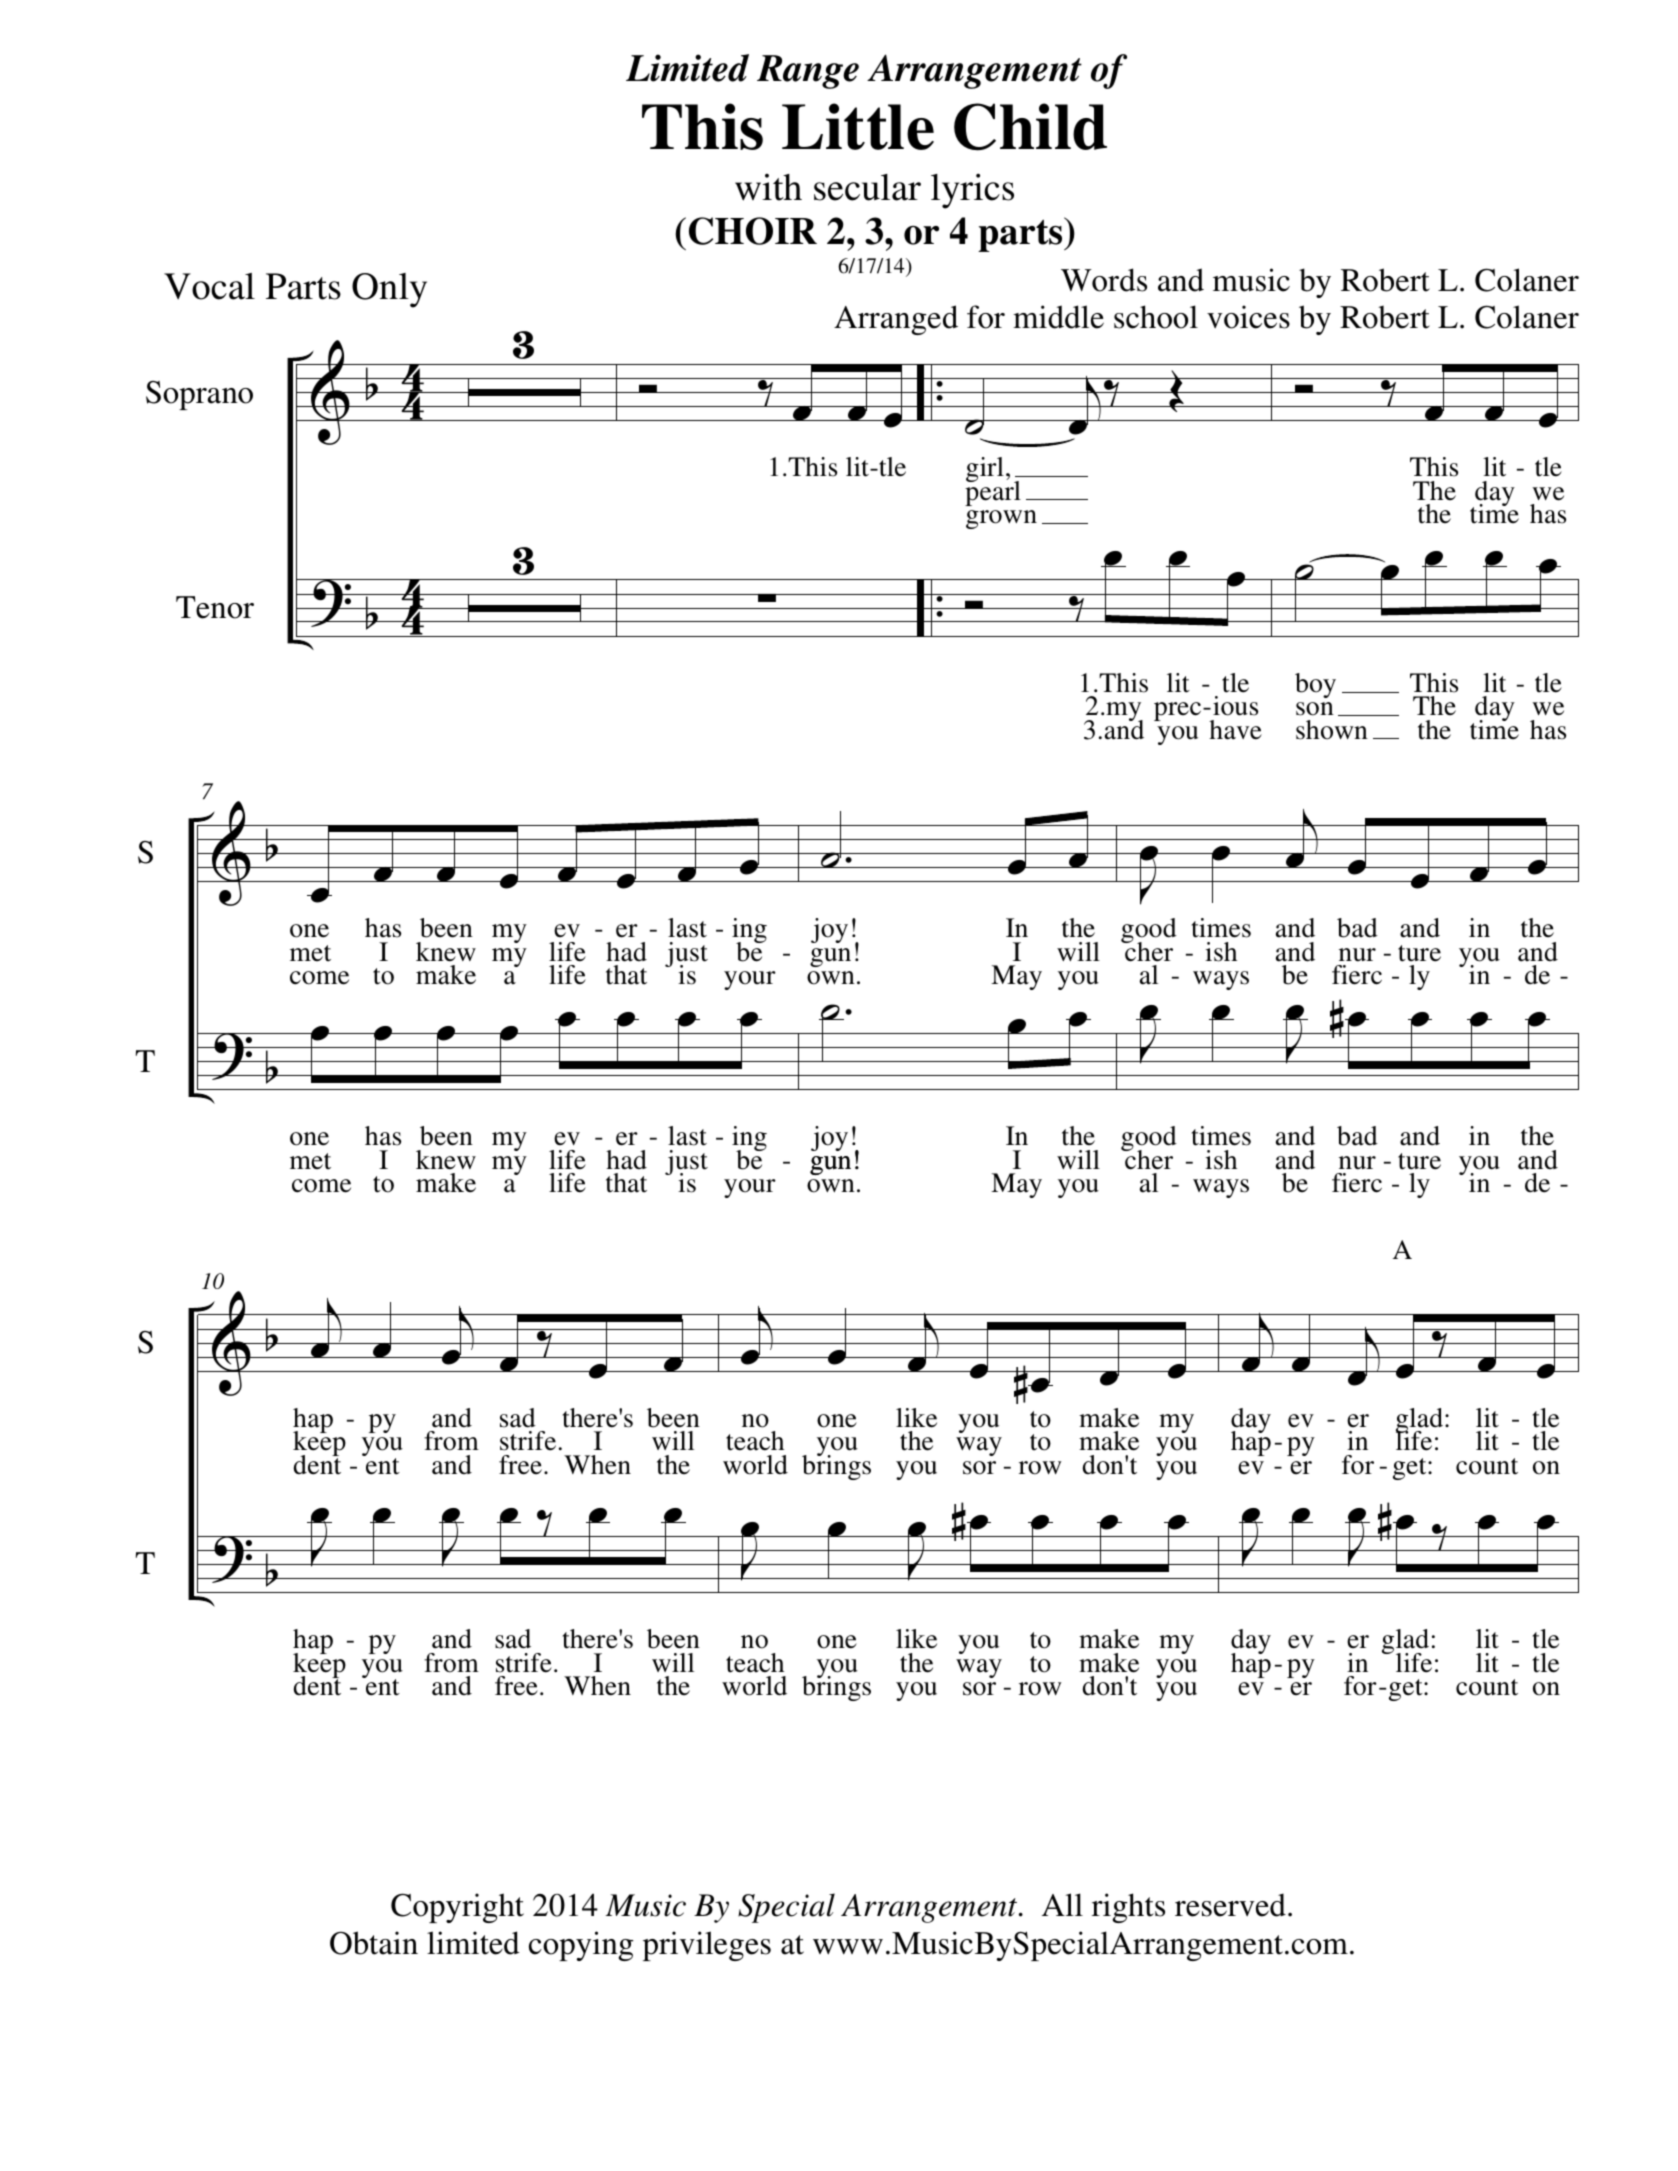 This screenshot has height=2171, width=1678. Describe the element at coordinates (1001, 519) in the screenshot. I see `grown` at that location.
